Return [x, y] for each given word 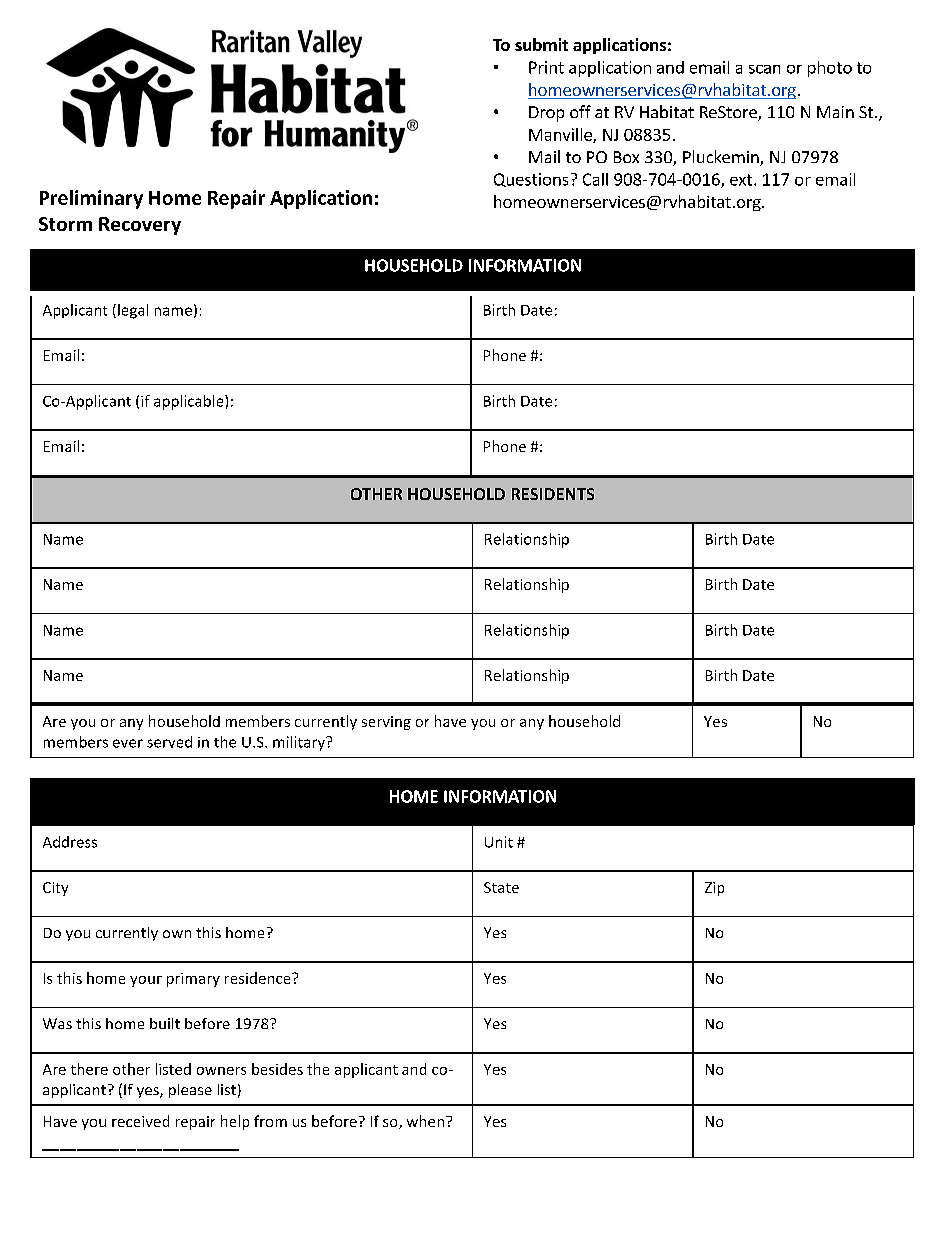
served [169, 742]
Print [546, 67]
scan [764, 69]
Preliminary [91, 199]
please [190, 1091]
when [425, 1121]
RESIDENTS [553, 494]
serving [386, 723]
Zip [714, 889]
